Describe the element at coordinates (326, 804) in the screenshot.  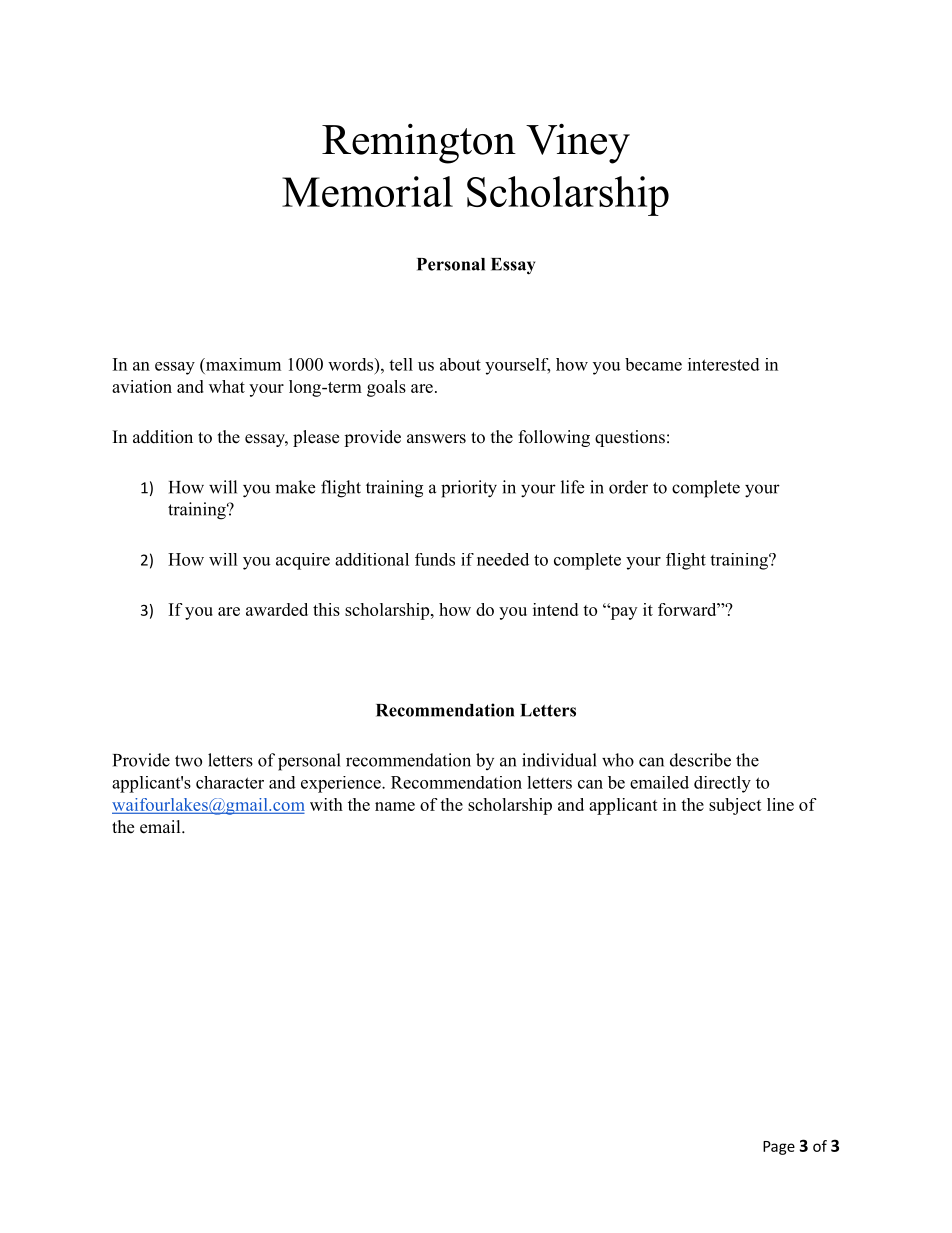
I see `with` at that location.
